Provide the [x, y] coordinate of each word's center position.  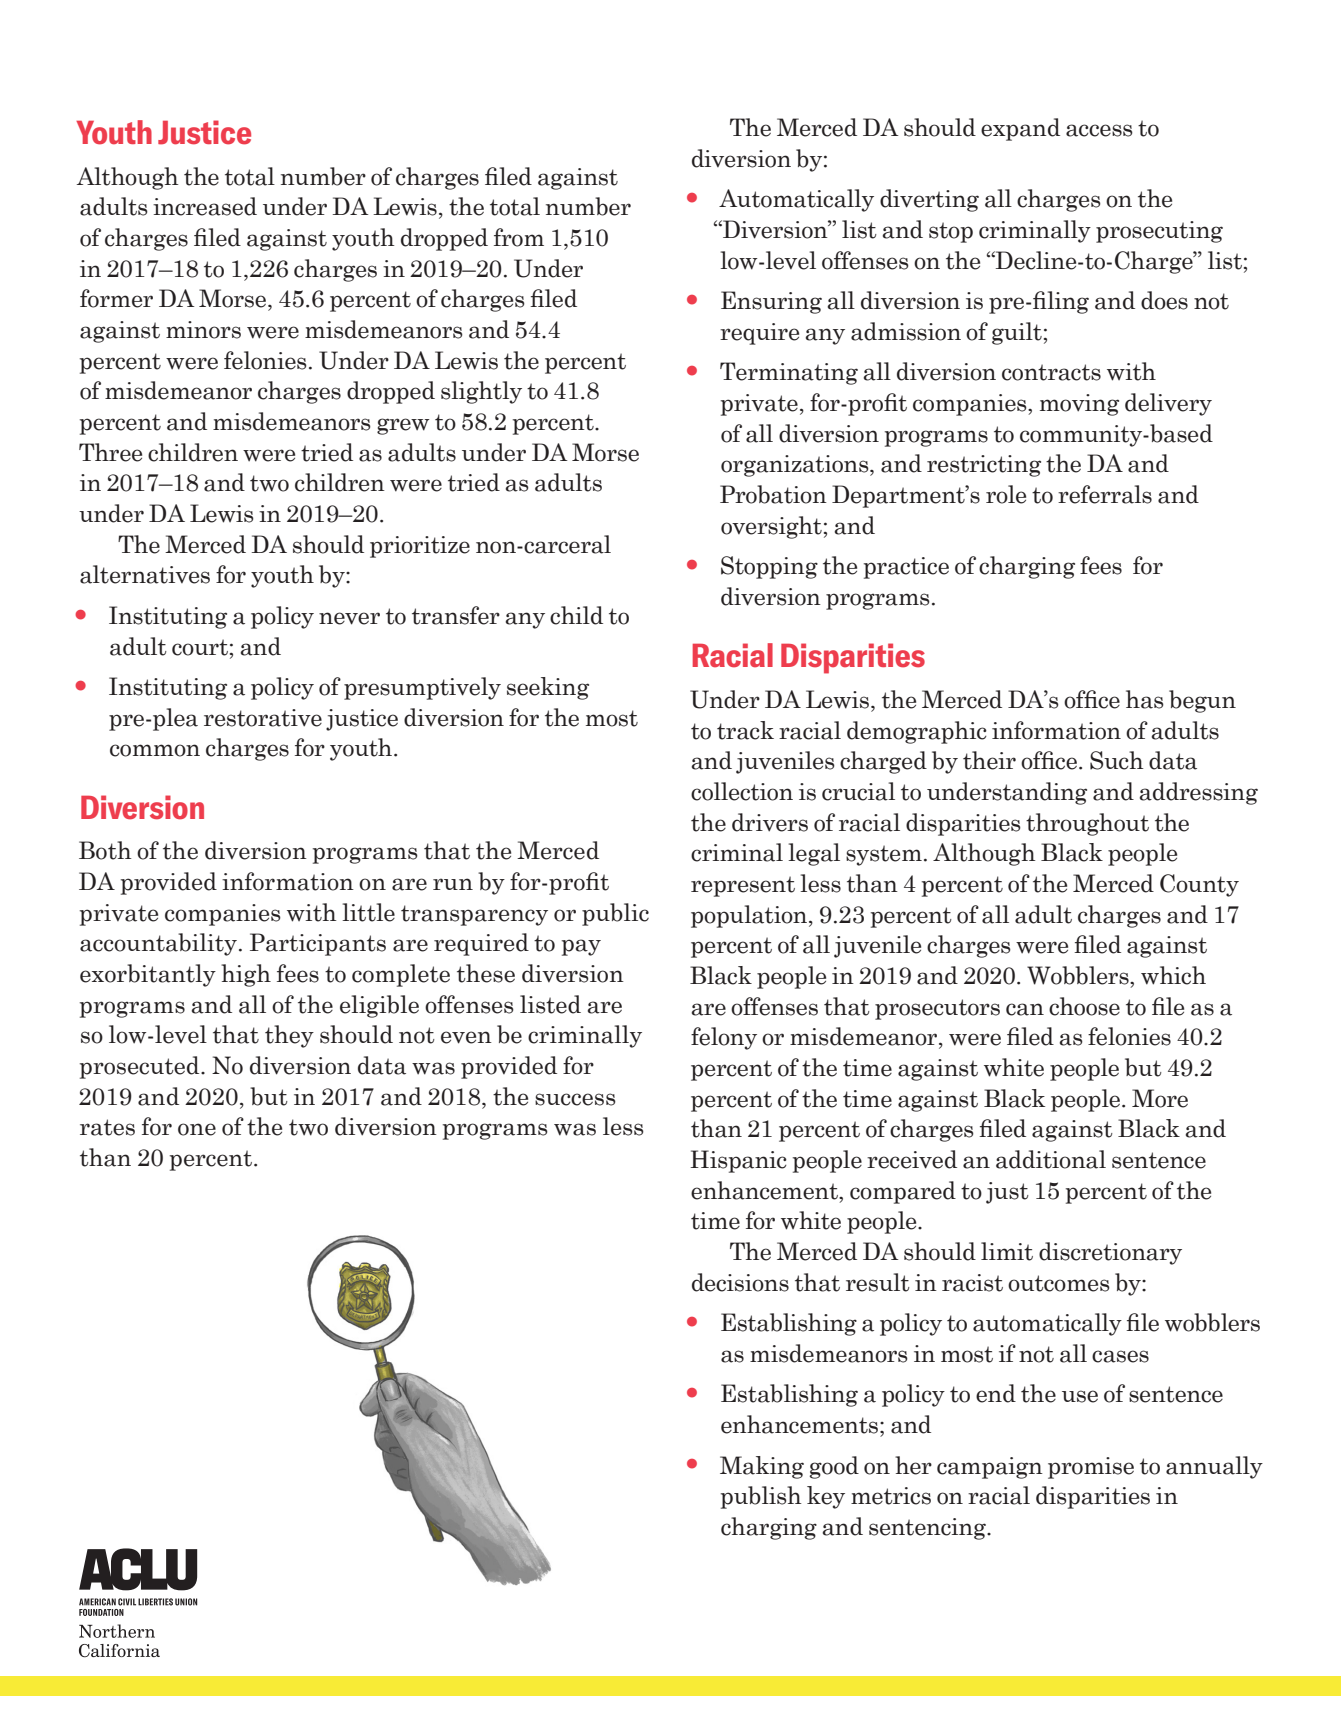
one [197, 1129]
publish [761, 1497]
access [1099, 130]
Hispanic [738, 1161]
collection [742, 791]
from [519, 237]
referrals [1105, 494]
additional [1051, 1159]
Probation [773, 494]
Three [110, 452]
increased [205, 206]
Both [105, 850]
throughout [1087, 824]
